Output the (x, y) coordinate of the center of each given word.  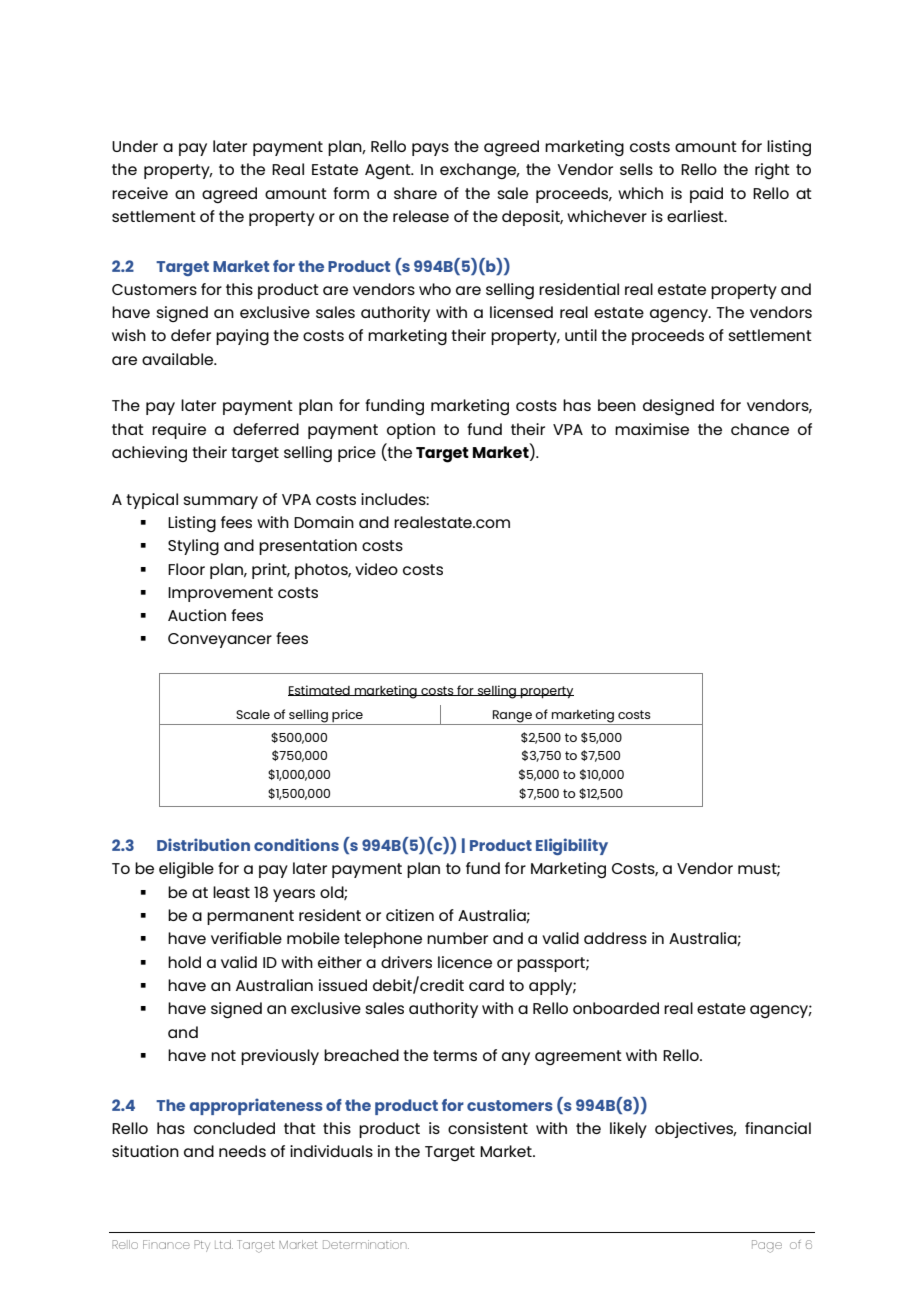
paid (706, 195)
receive (140, 193)
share (415, 193)
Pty (202, 1246)
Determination (366, 1244)
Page (767, 1246)
